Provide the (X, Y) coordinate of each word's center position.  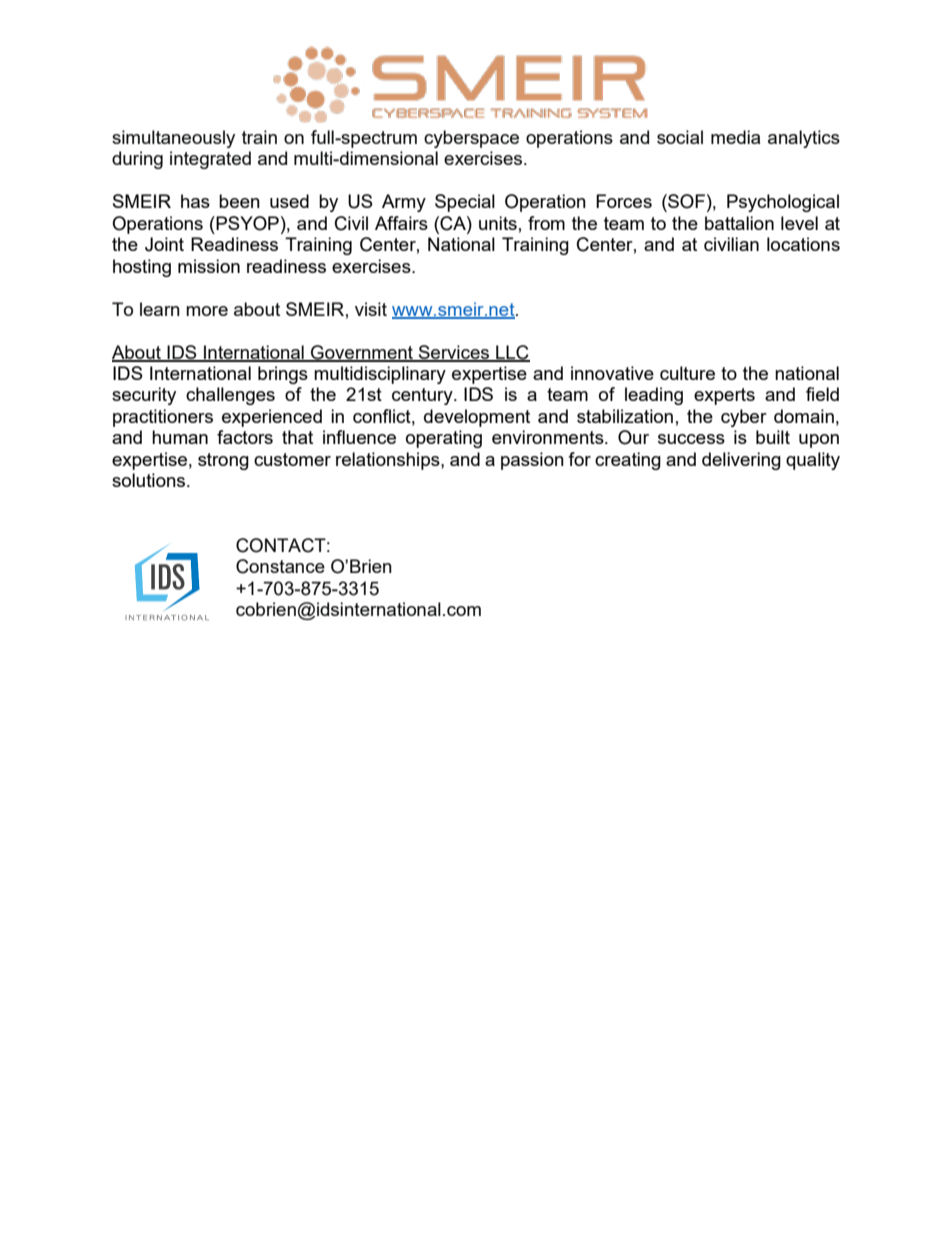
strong (223, 461)
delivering (741, 461)
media (735, 137)
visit (371, 309)
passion (532, 461)
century (423, 396)
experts (724, 396)
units (498, 223)
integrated (210, 160)
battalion (739, 223)
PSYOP (246, 223)
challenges (230, 396)
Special (465, 203)
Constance (280, 566)
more (207, 311)
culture (687, 373)
